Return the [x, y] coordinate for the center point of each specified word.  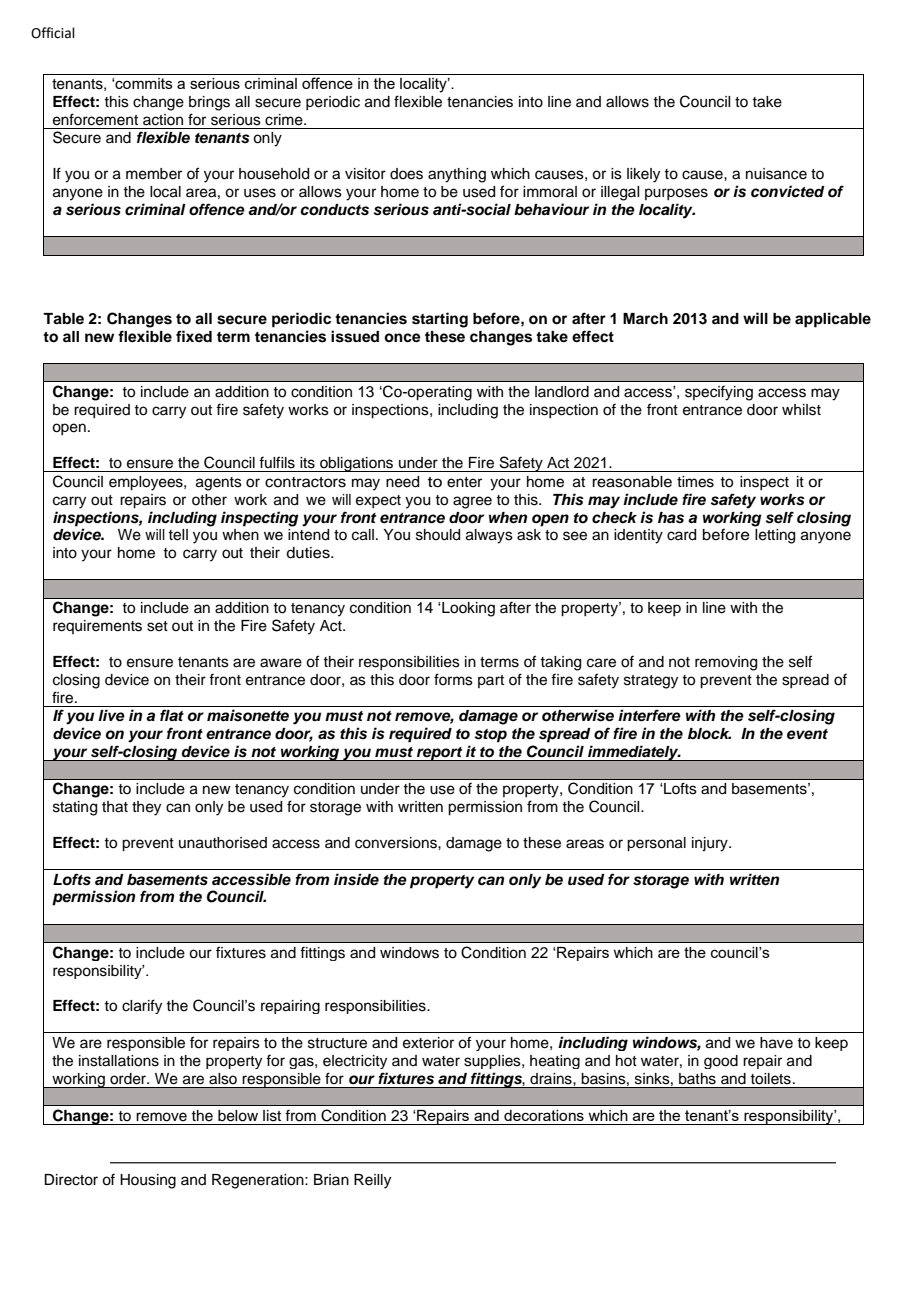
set [157, 626]
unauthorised [223, 843]
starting [440, 320]
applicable [833, 320]
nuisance [776, 174]
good [721, 1062]
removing [726, 663]
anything [457, 175]
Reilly [372, 1181]
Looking [467, 609]
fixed [194, 336]
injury [711, 844]
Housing [148, 1181]
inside [356, 879]
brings [209, 103]
